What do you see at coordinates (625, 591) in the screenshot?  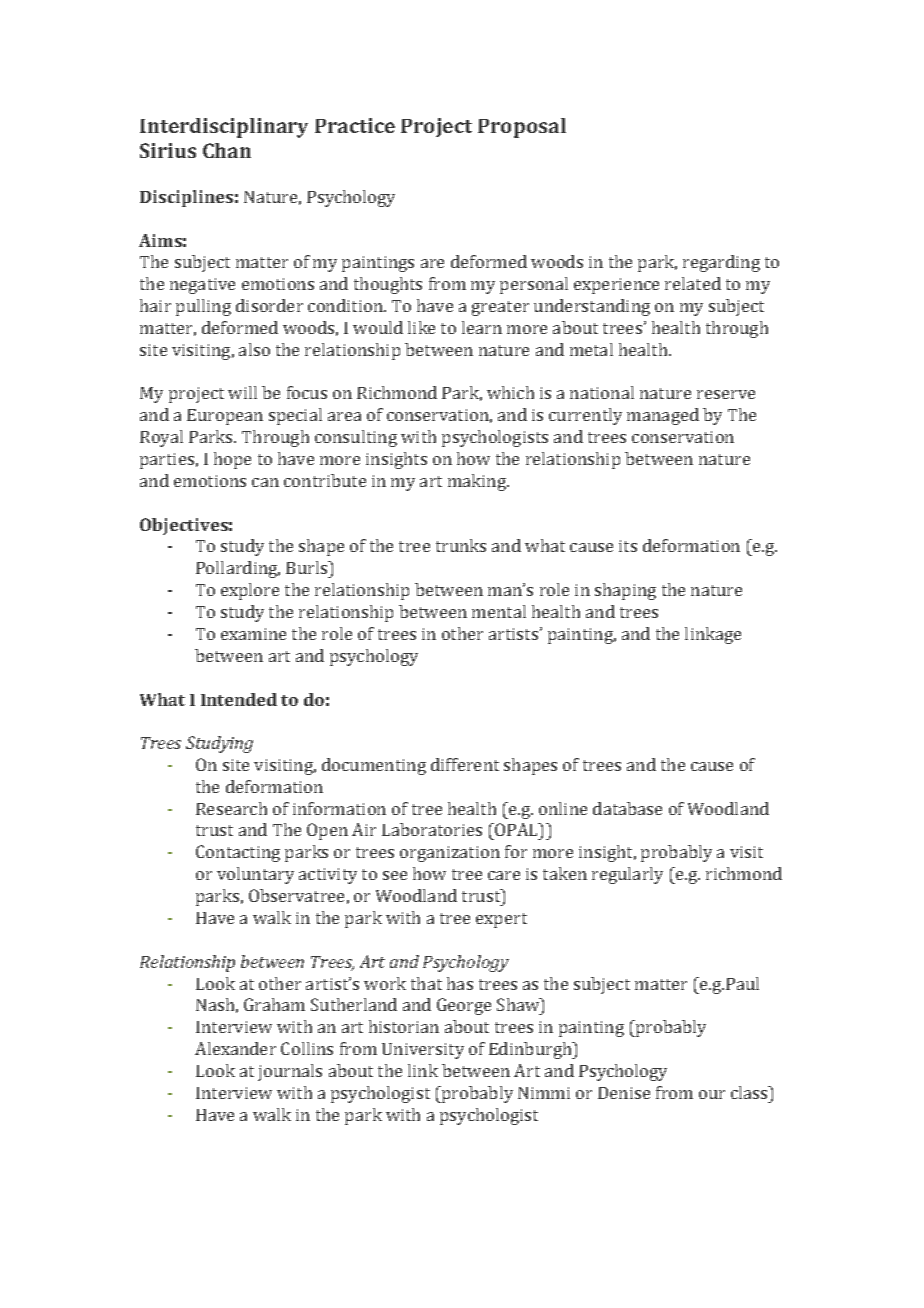 I see `shaping` at bounding box center [625, 591].
